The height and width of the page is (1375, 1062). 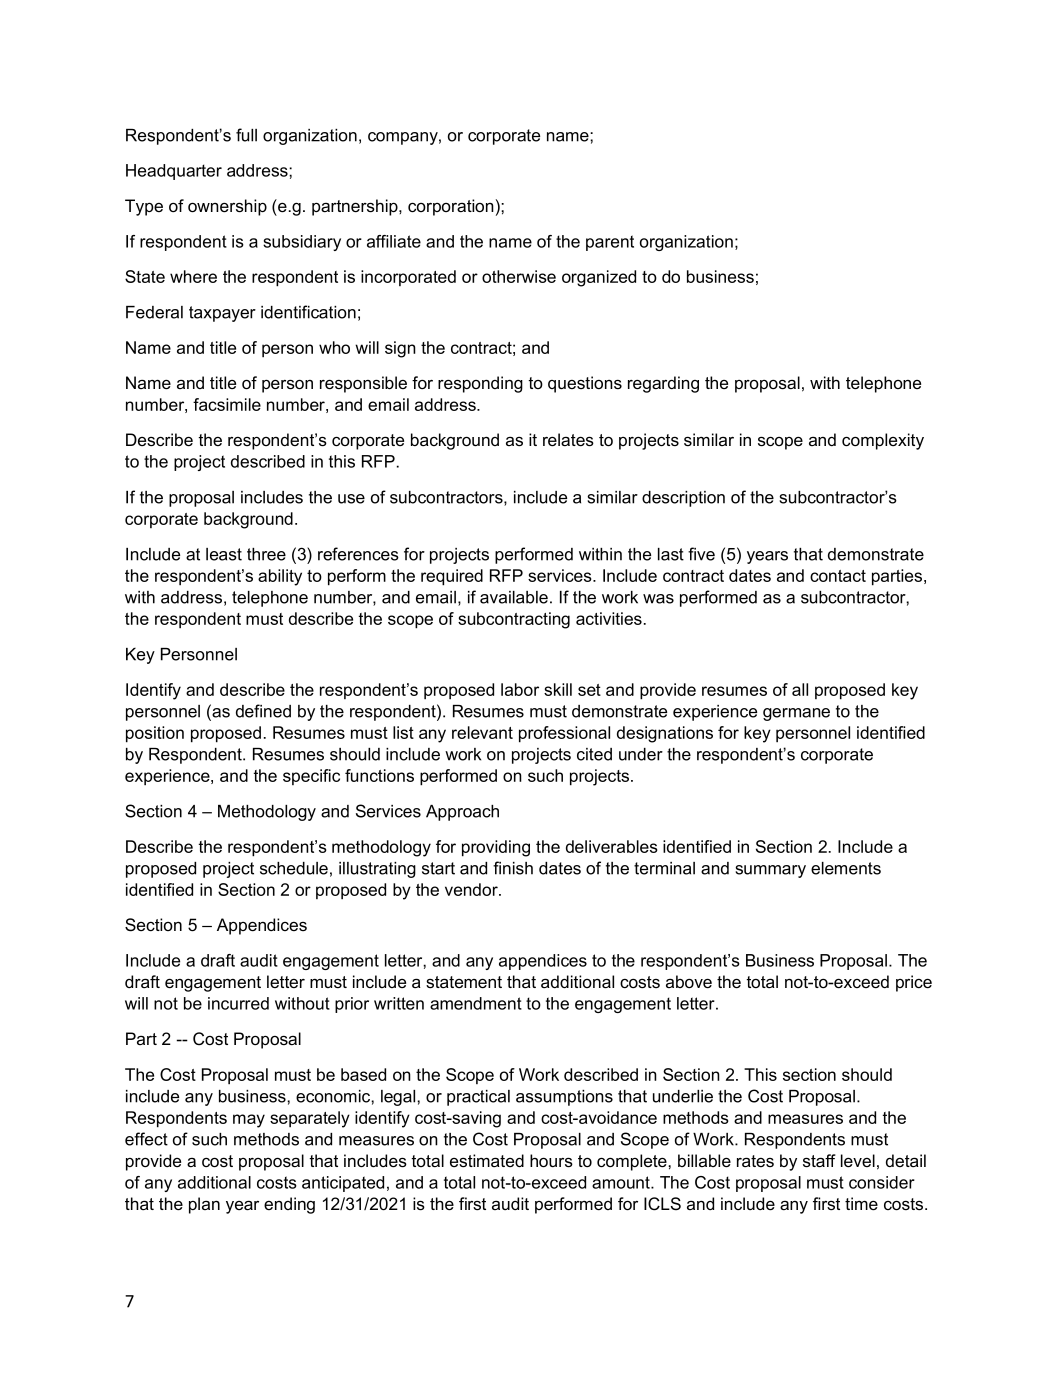 I want to click on corporation, so click(x=451, y=207).
